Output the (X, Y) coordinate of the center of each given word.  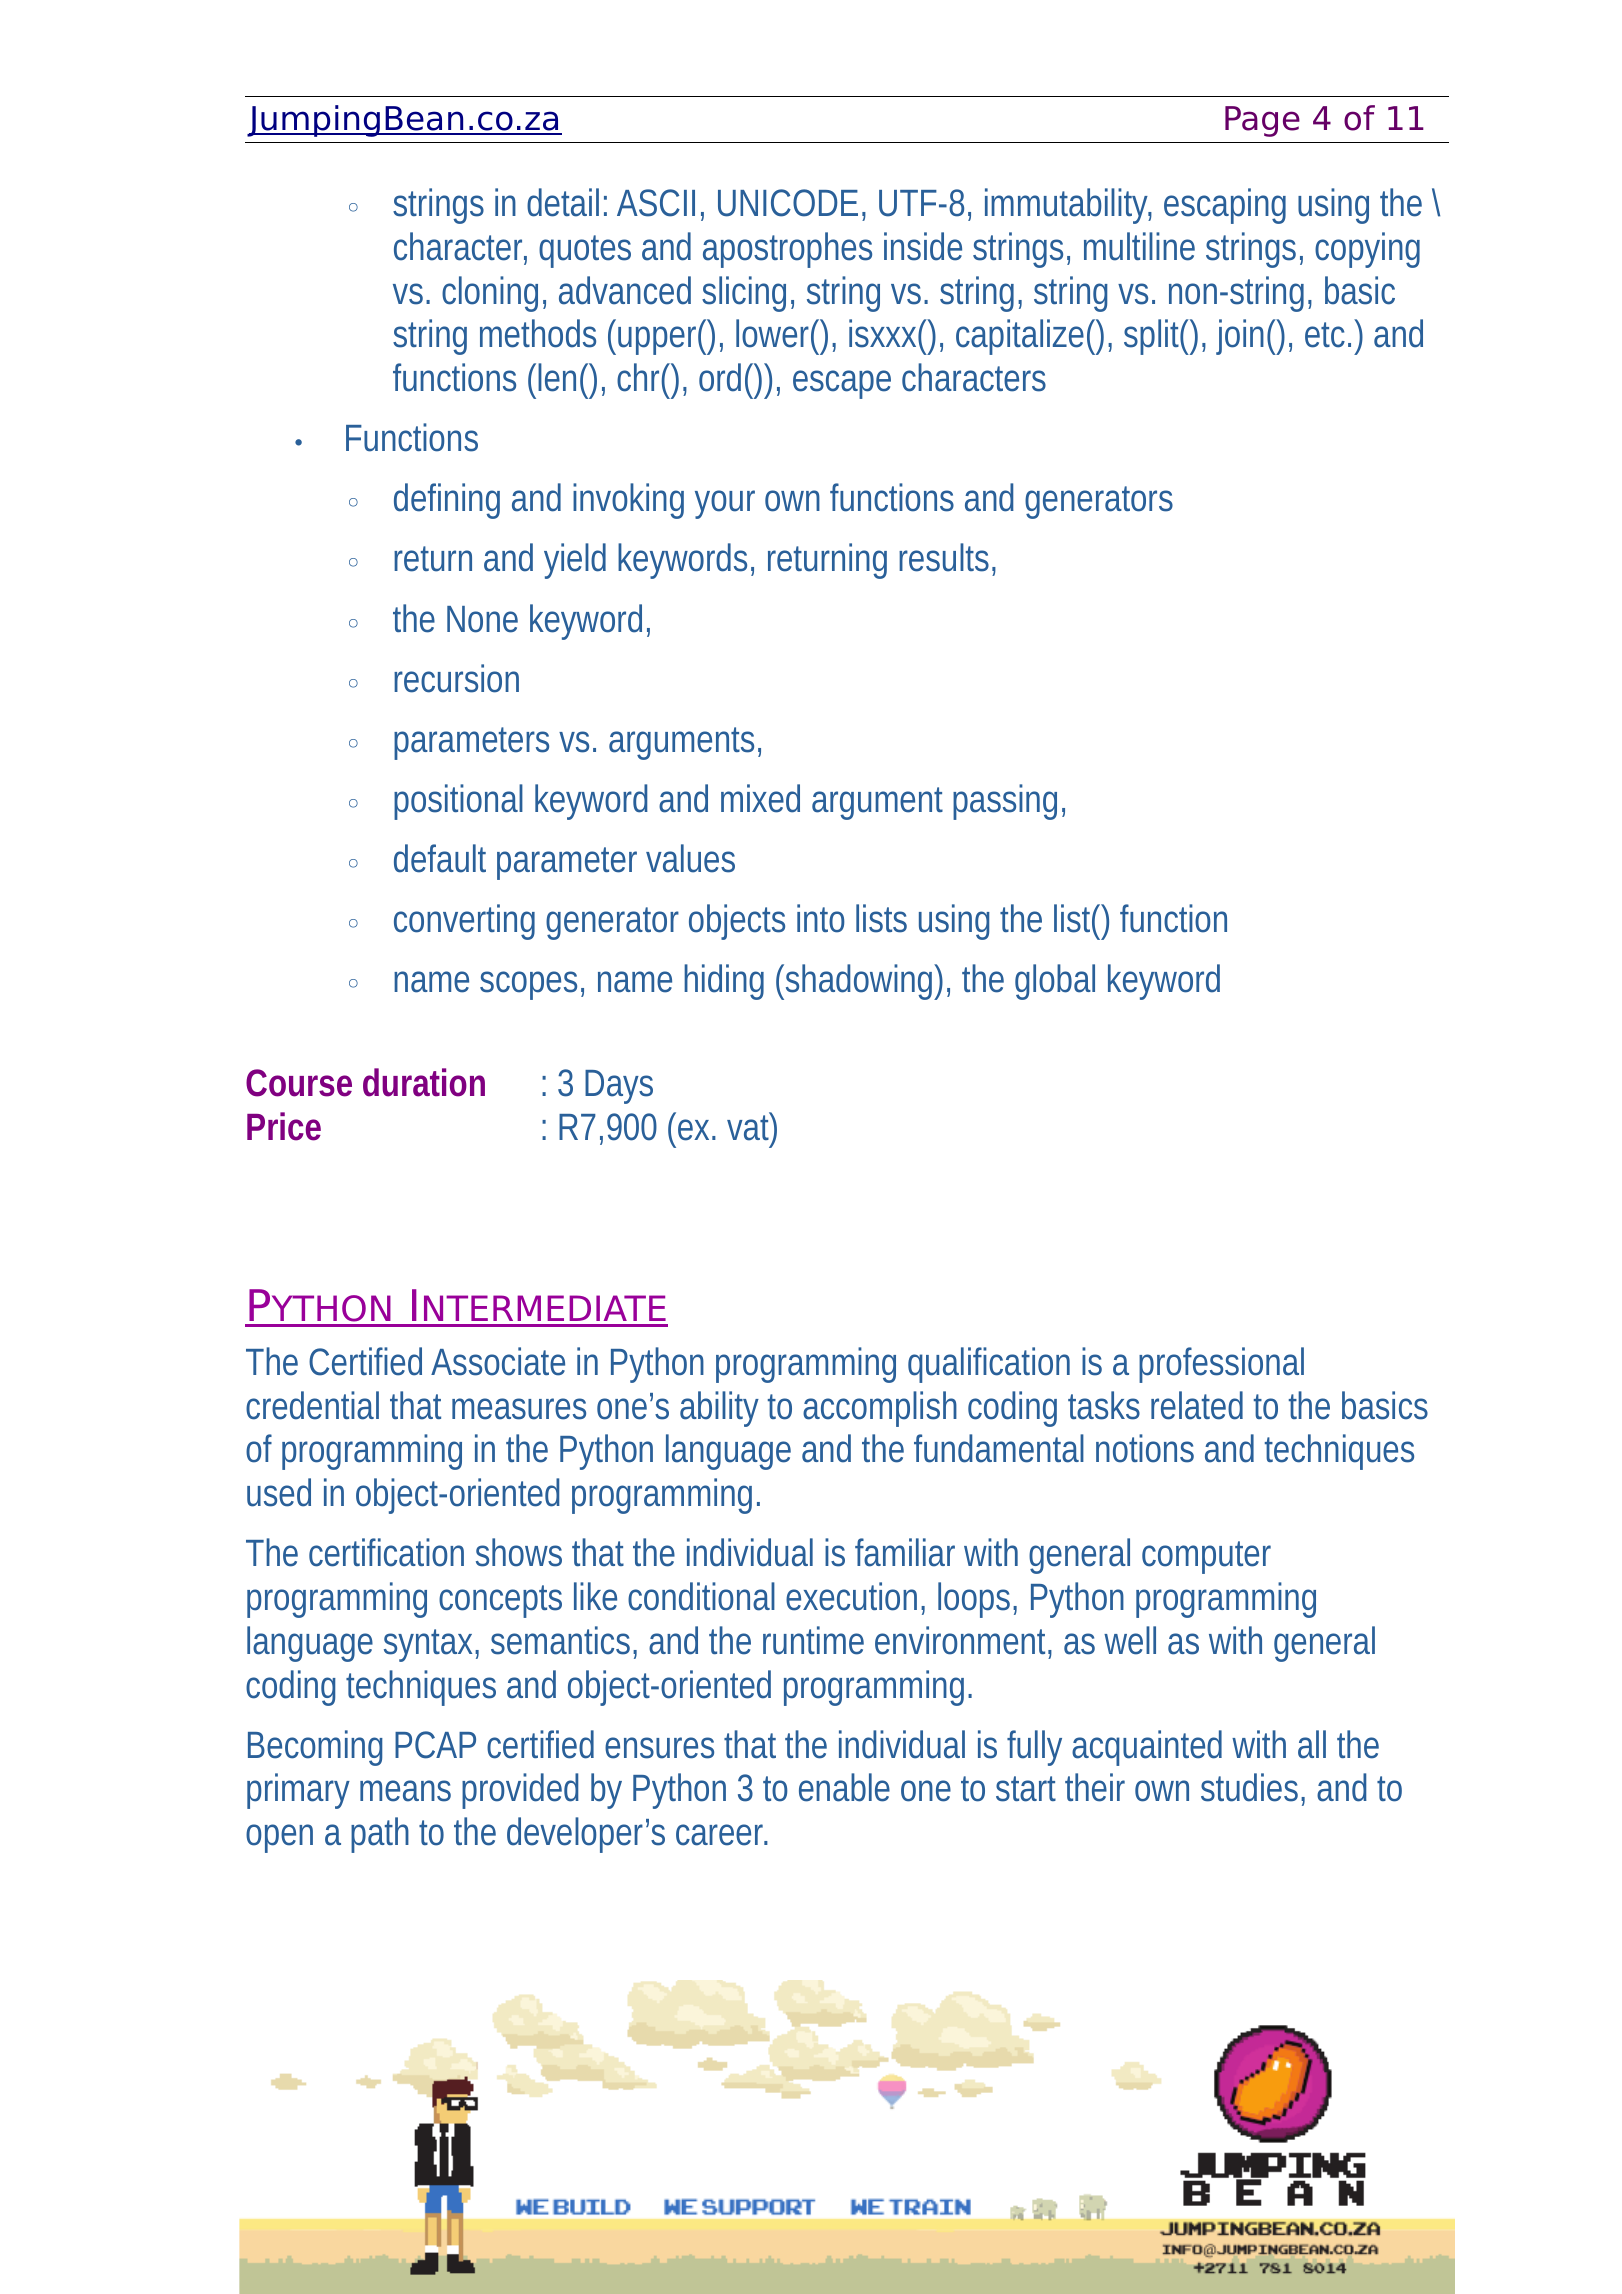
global (1055, 982)
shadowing (859, 982)
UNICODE (788, 203)
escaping (1225, 206)
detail (563, 202)
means (405, 1791)
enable (844, 1787)
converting (464, 922)
